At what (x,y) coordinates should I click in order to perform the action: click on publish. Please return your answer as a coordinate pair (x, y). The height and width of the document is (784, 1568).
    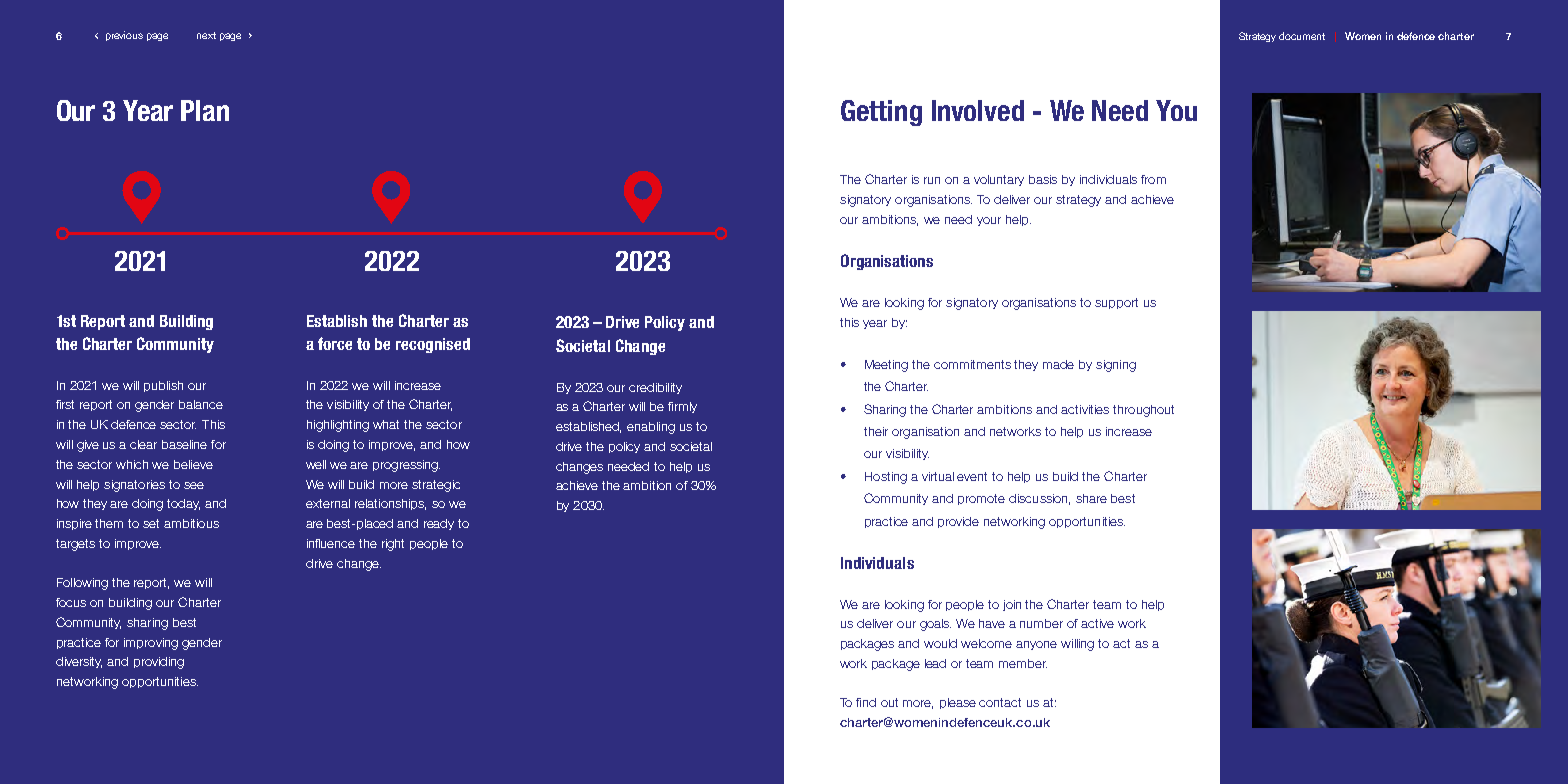
    Looking at the image, I should click on (163, 386).
